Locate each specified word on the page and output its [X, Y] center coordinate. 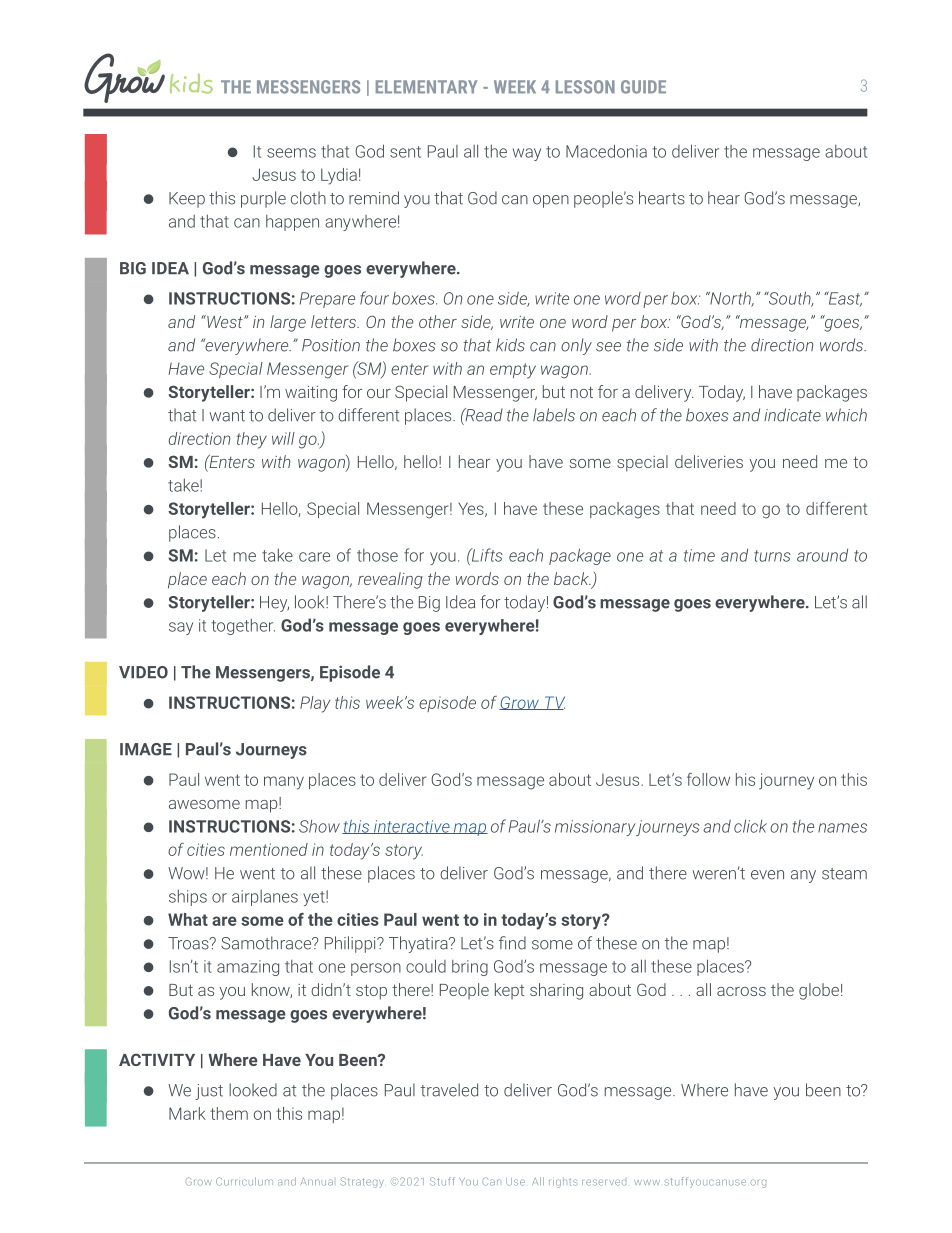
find [512, 943]
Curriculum [244, 1181]
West [225, 321]
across [741, 991]
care [314, 557]
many [284, 783]
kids [510, 345]
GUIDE [643, 87]
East [844, 299]
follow [708, 779]
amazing [248, 968]
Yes [472, 509]
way [527, 154]
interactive [411, 827]
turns [772, 556]
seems [291, 153]
